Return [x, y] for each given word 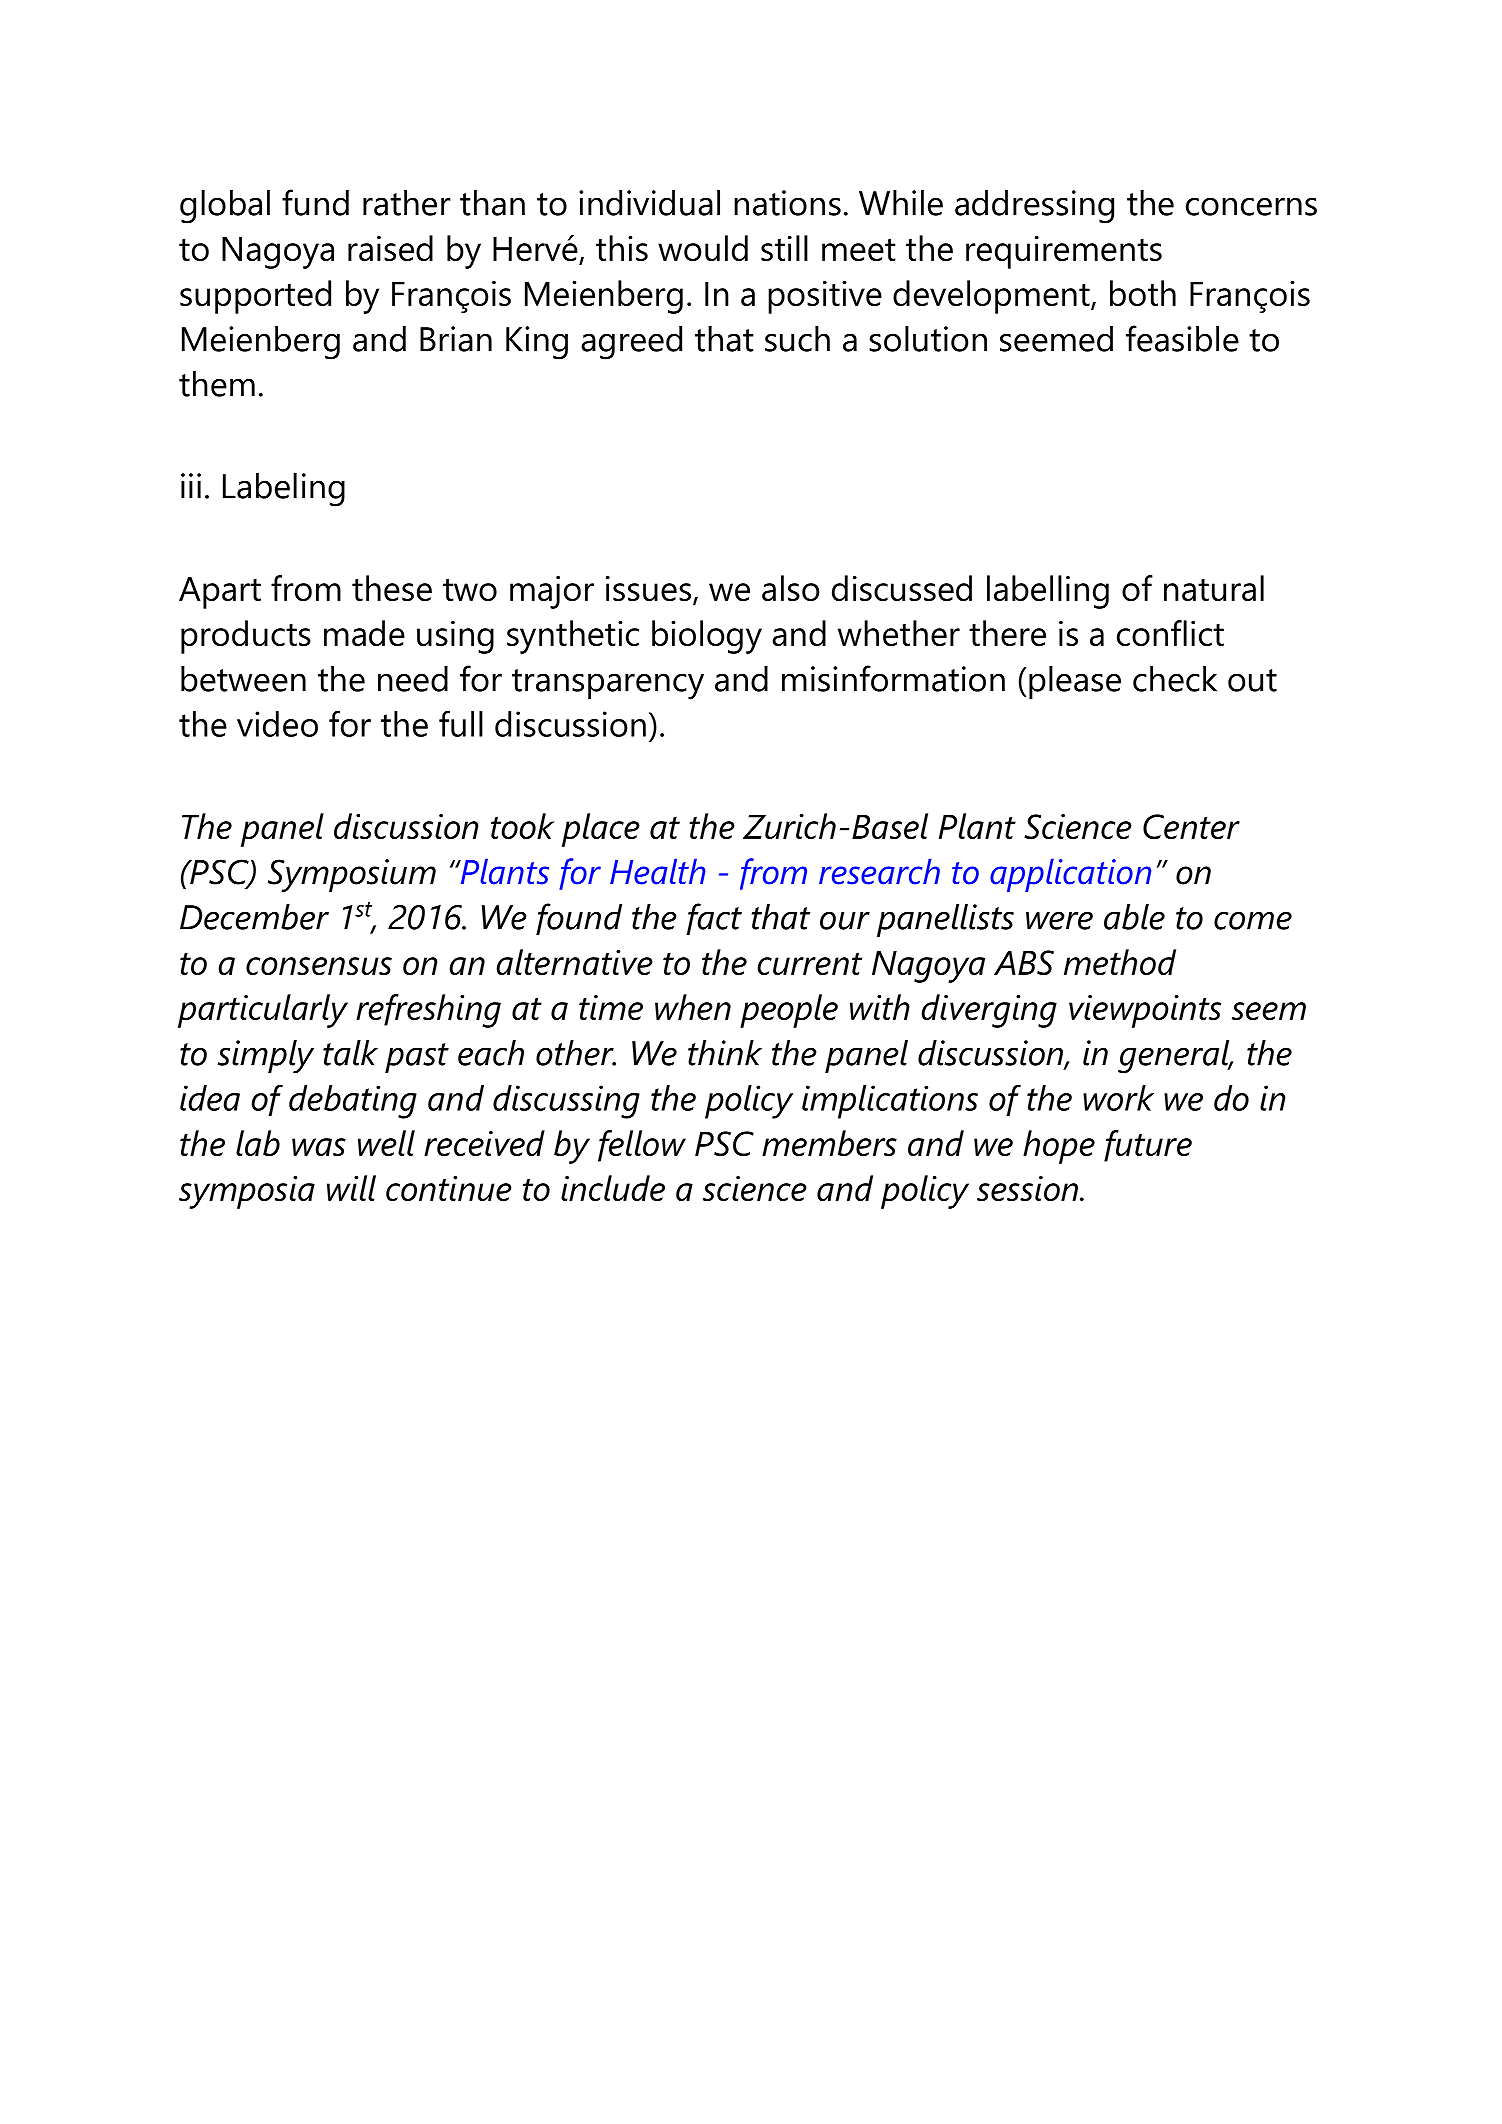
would [703, 248]
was [319, 1147]
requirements [1064, 252]
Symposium [352, 875]
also [790, 588]
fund [315, 202]
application [1070, 875]
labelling [1048, 592]
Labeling [284, 490]
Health [657, 871]
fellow [642, 1146]
